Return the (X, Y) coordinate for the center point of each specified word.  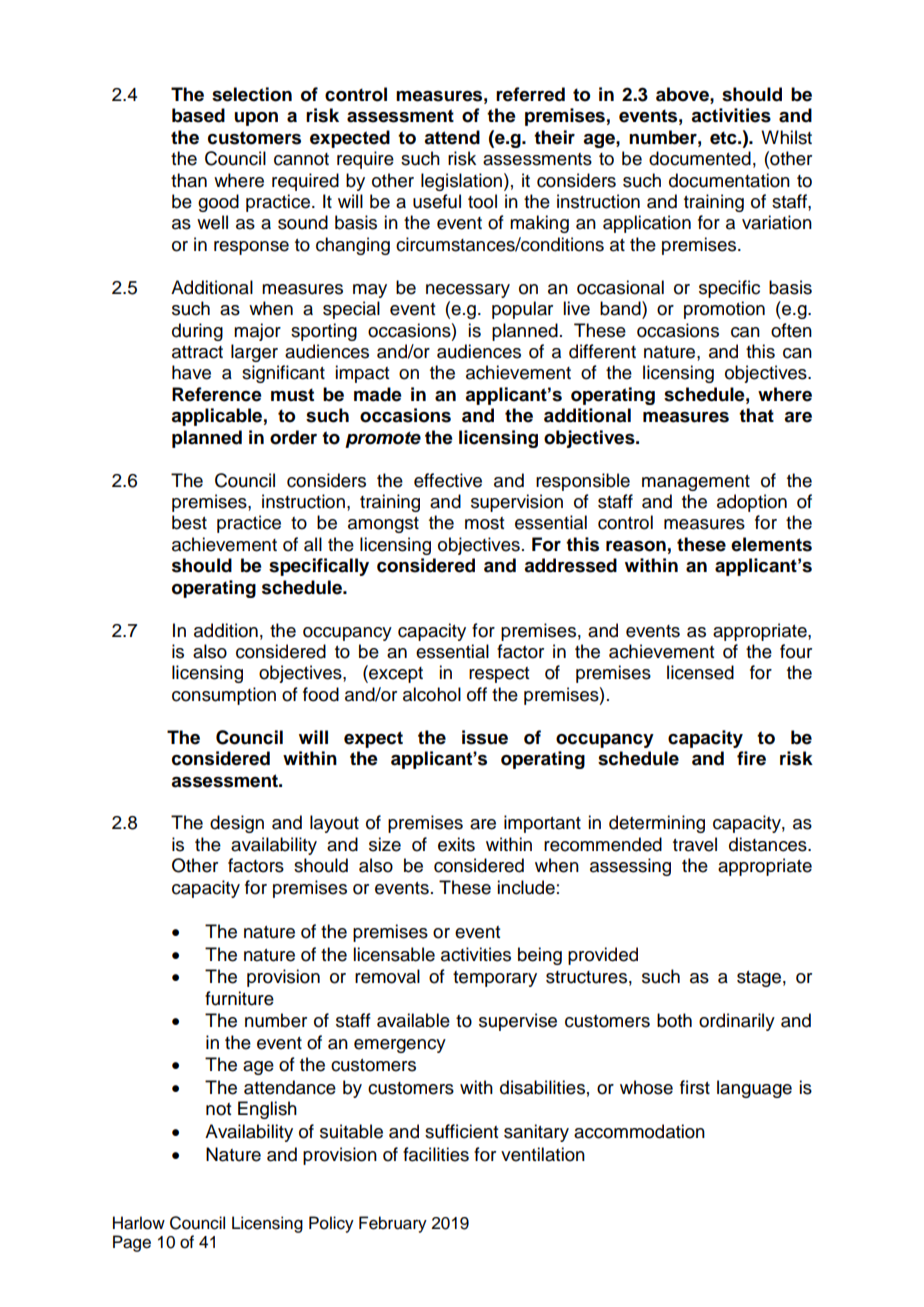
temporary (495, 979)
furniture (239, 998)
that (756, 415)
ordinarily (737, 1022)
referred (530, 94)
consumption (224, 696)
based (198, 115)
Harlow (139, 1223)
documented (700, 158)
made (378, 394)
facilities (436, 1154)
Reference (217, 394)
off (477, 694)
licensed (700, 672)
